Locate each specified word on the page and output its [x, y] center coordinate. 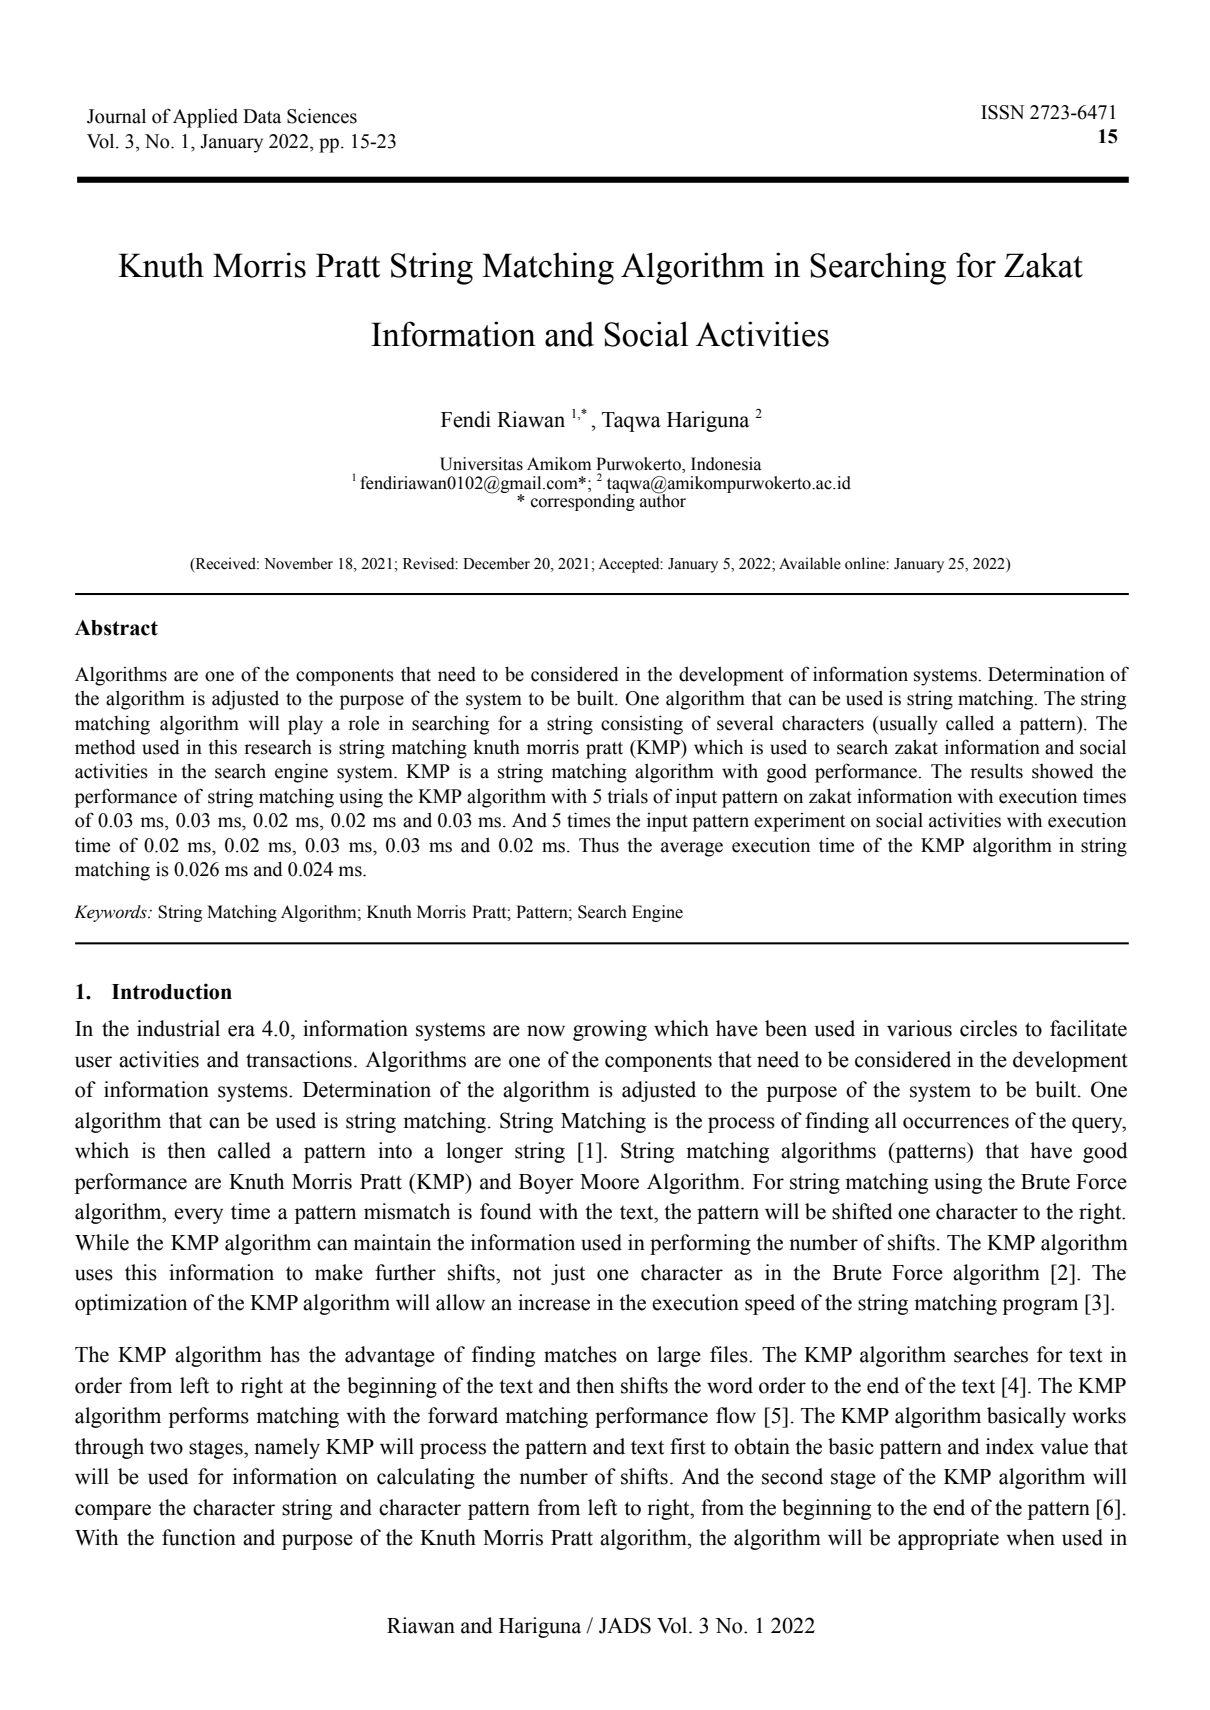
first [688, 1446]
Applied [205, 118]
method [105, 747]
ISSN [1002, 112]
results [996, 771]
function [199, 1537]
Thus [599, 845]
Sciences [322, 116]
